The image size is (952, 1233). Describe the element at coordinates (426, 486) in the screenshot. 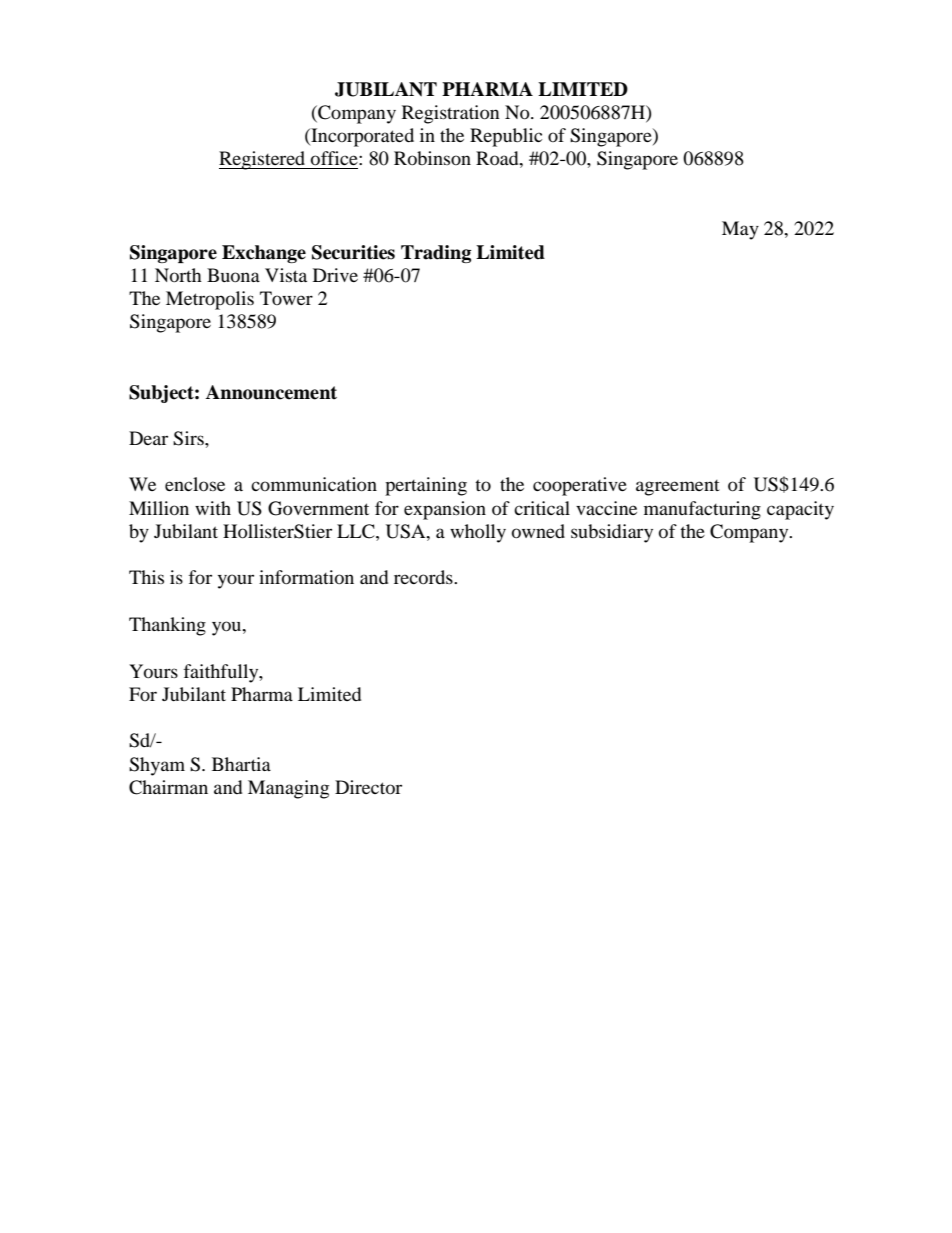

I see `pertaining` at that location.
